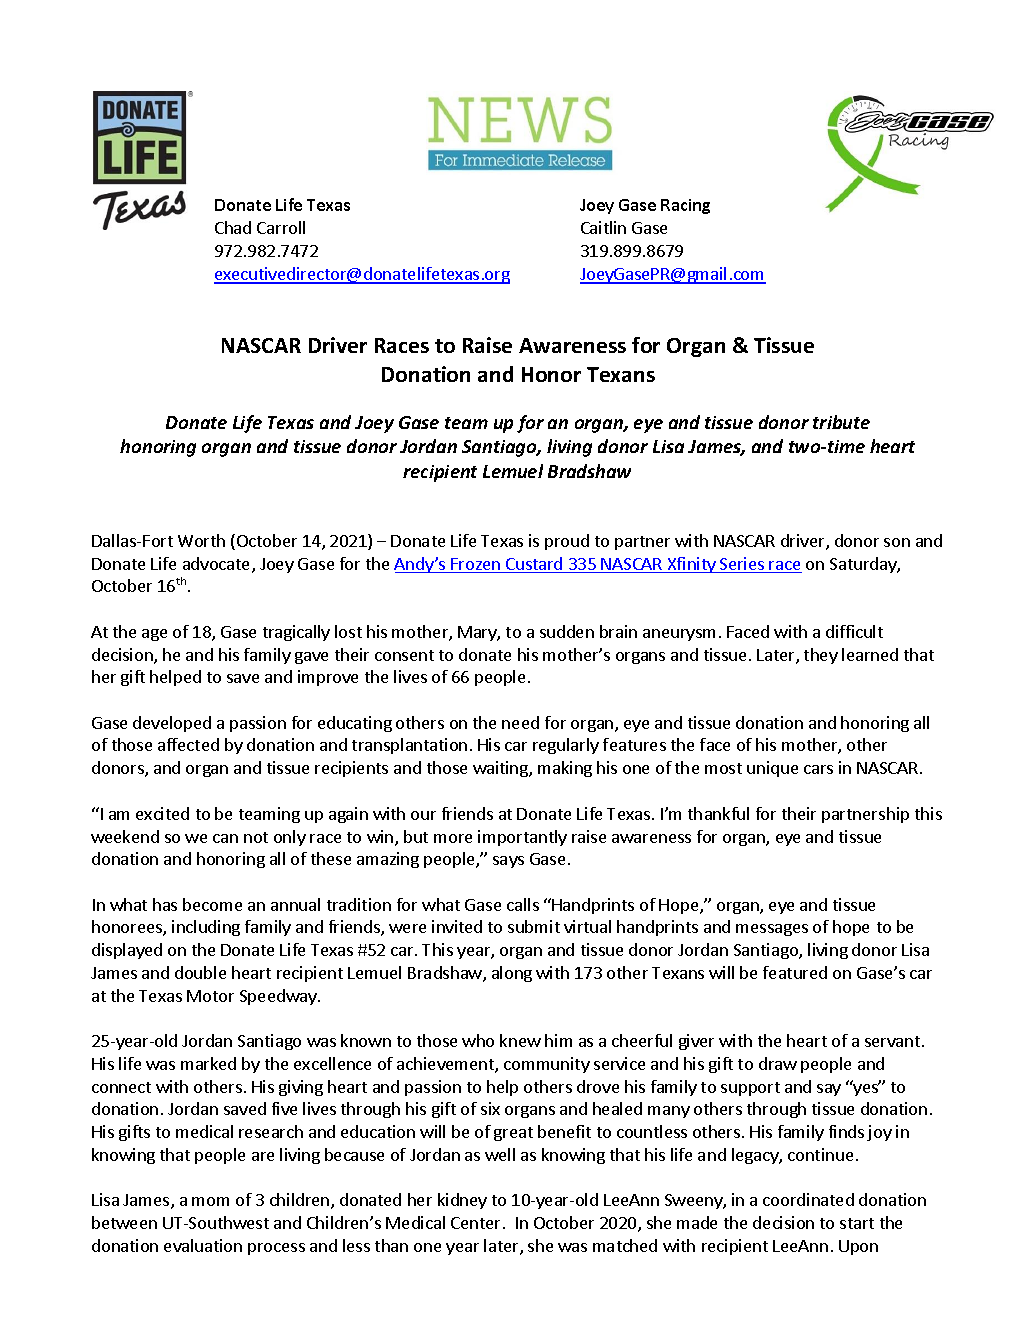 The image size is (1036, 1341). I want to click on Racing, so click(685, 206).
